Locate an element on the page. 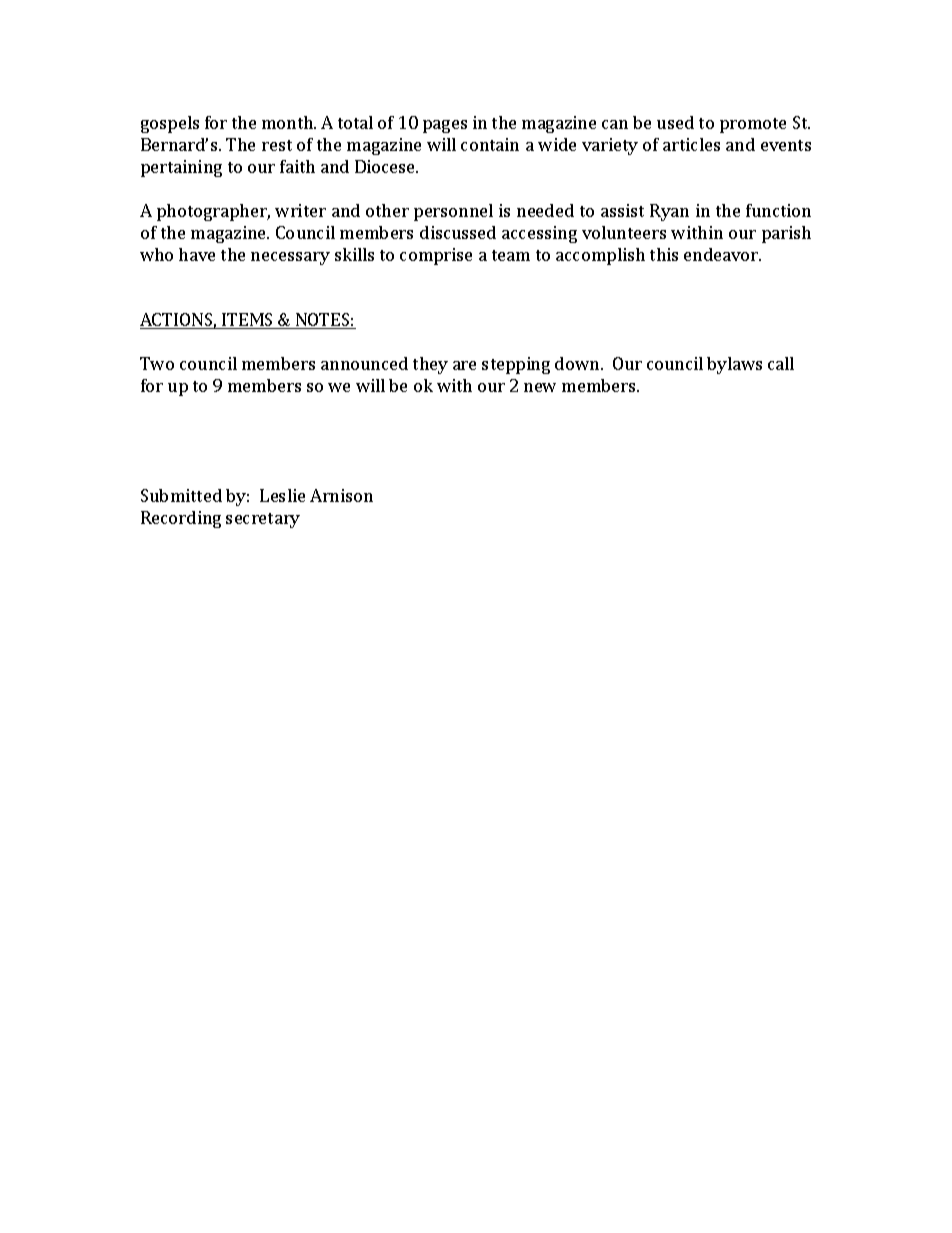 This page has width=952, height=1233. secretary is located at coordinates (263, 520).
